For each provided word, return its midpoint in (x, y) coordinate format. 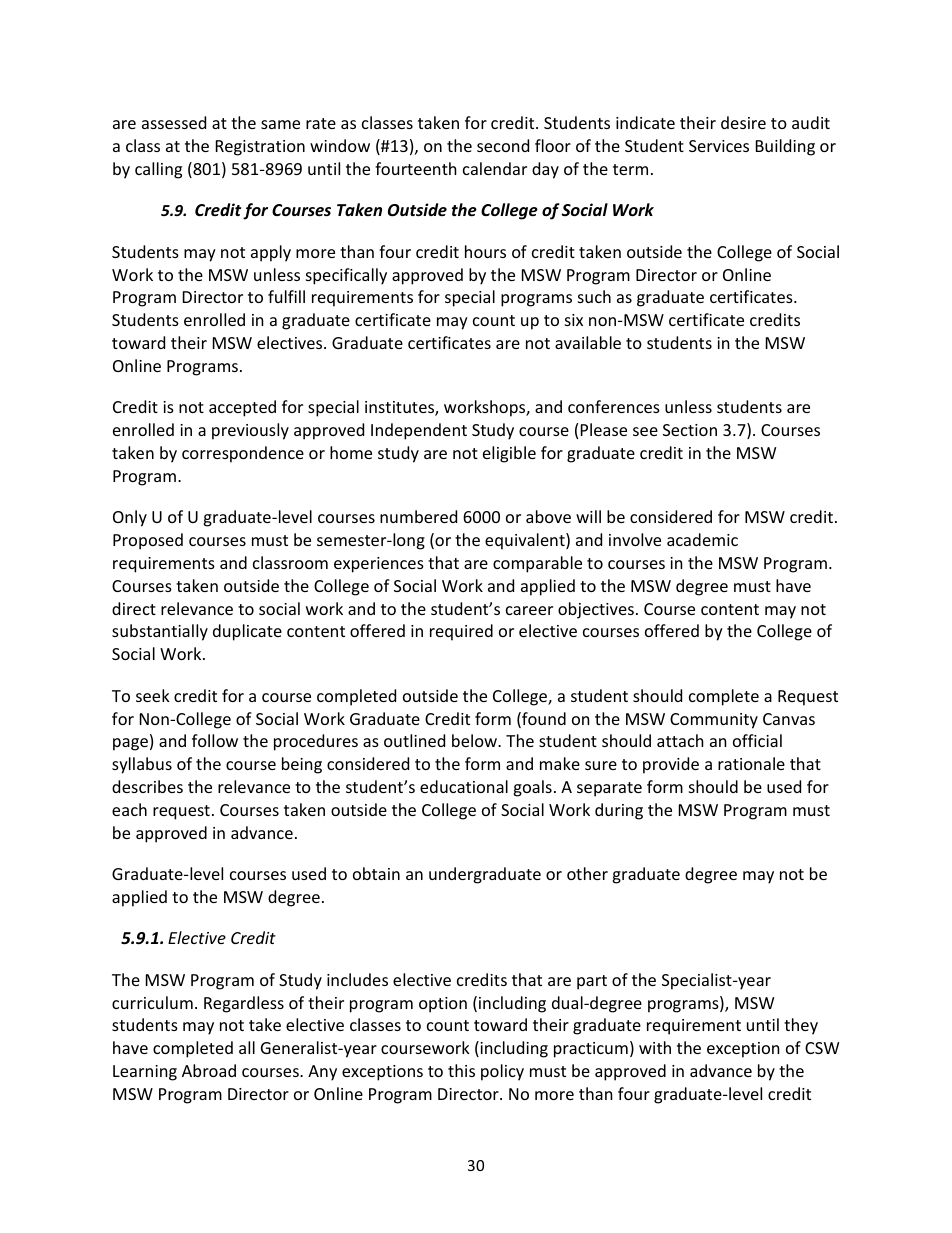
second (503, 145)
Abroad (209, 1070)
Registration (260, 148)
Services (719, 146)
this (461, 1070)
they (801, 1026)
